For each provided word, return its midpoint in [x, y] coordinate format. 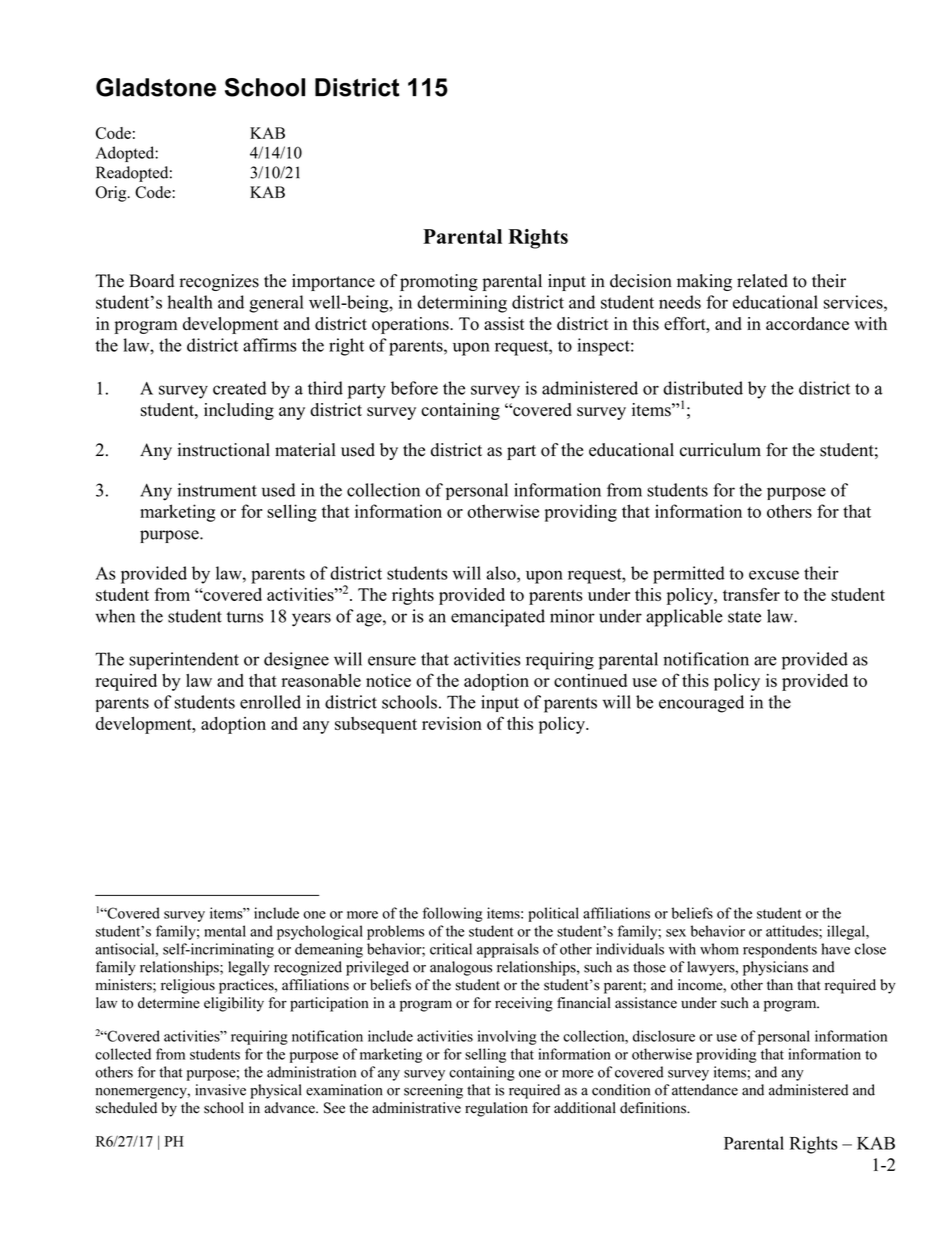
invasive [220, 1090]
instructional [224, 450]
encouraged [701, 704]
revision [452, 723]
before [414, 388]
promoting [439, 282]
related [762, 281]
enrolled [270, 702]
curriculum [720, 450]
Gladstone [156, 87]
